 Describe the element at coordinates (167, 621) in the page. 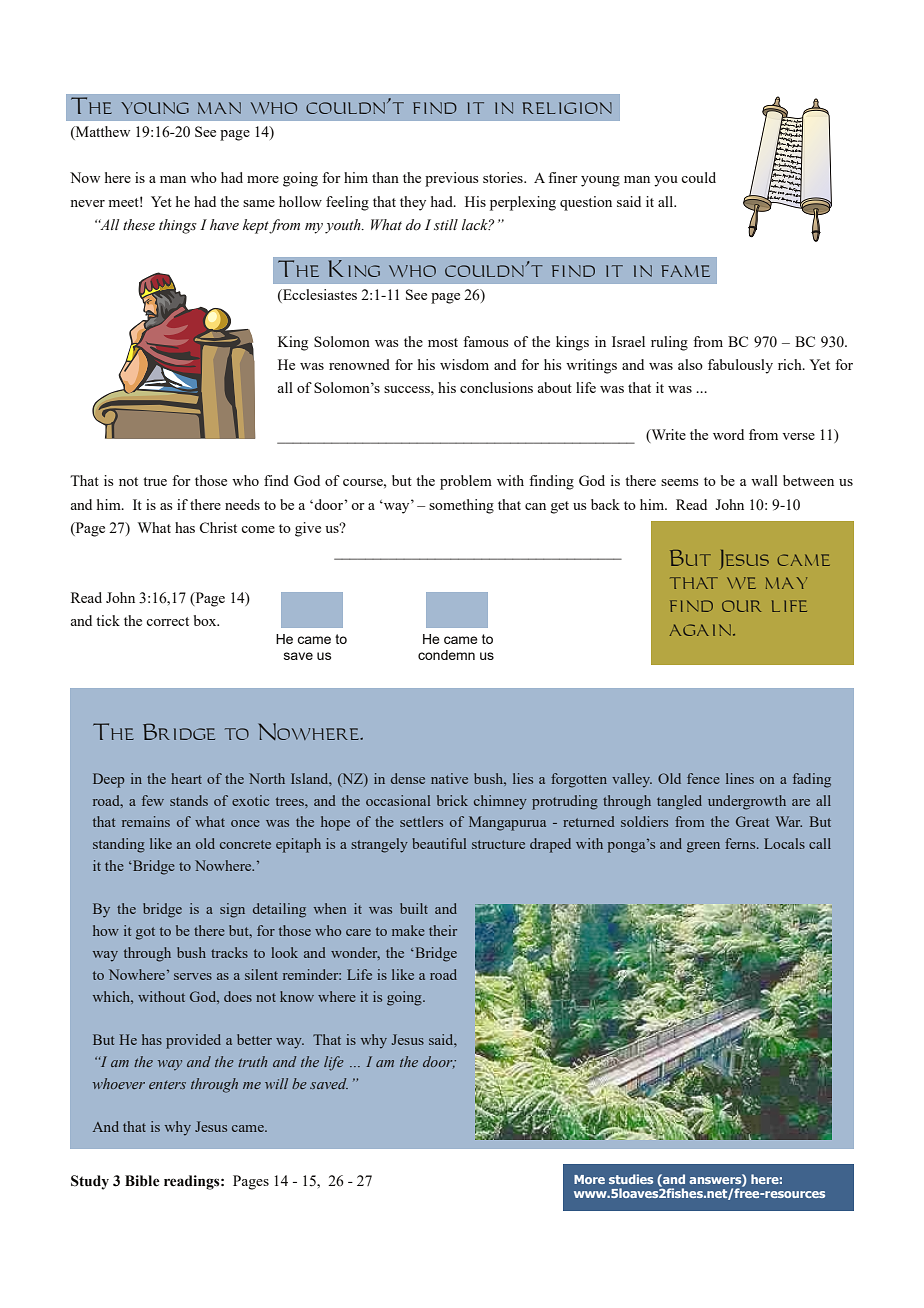

I see `correct` at that location.
